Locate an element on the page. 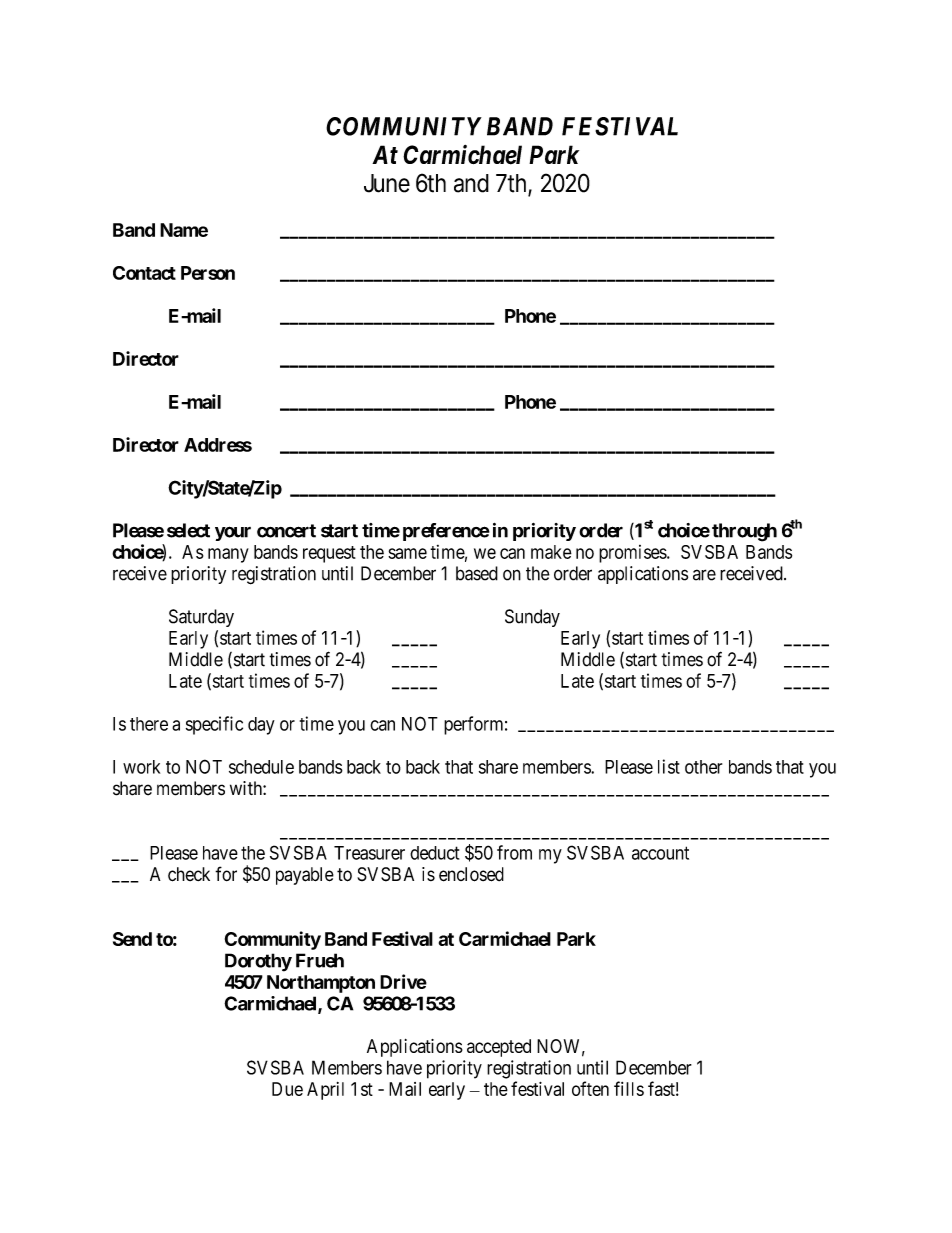 The image size is (952, 1233). based is located at coordinates (477, 573).
